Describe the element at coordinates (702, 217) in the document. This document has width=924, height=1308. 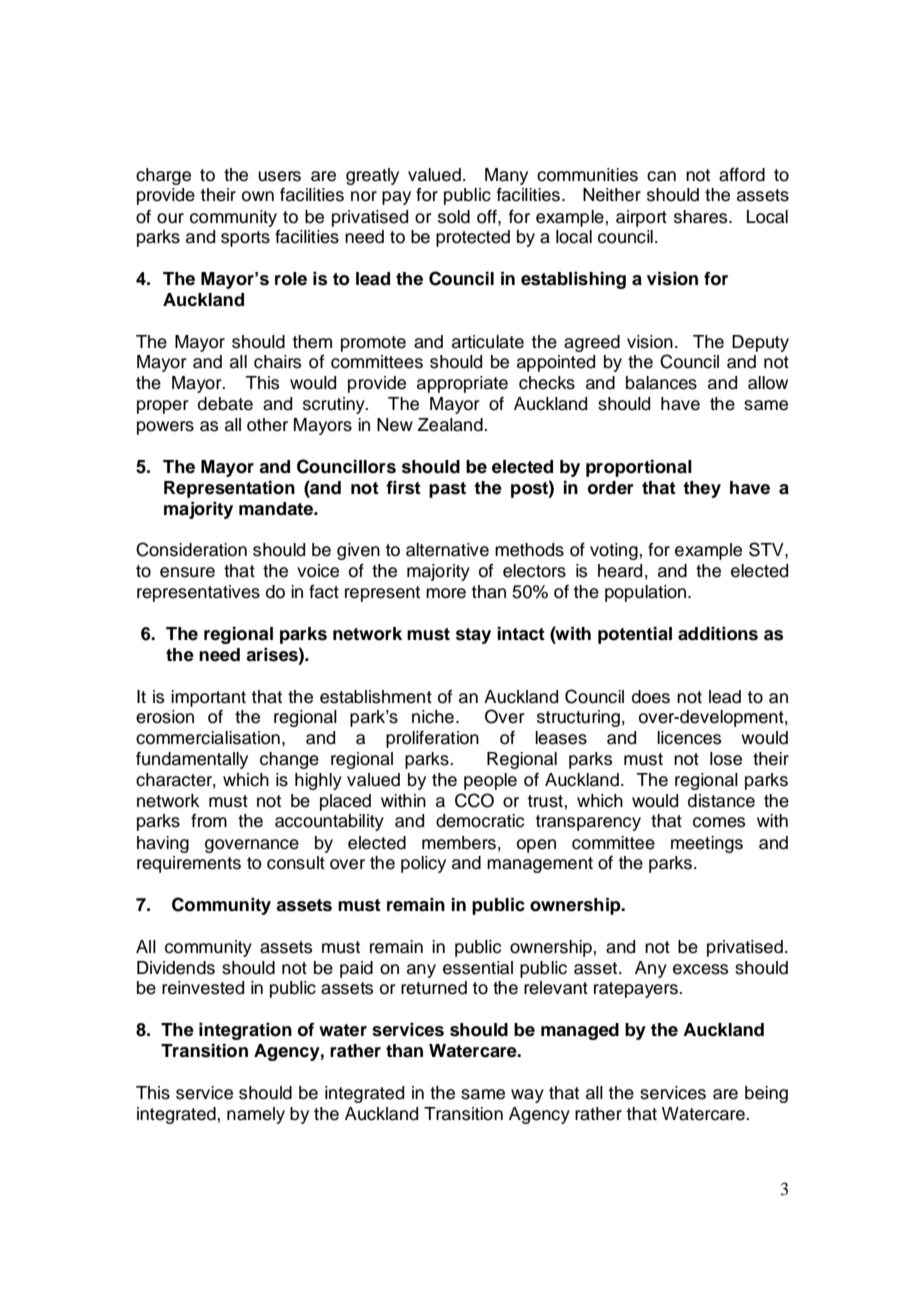
I see `shares` at that location.
